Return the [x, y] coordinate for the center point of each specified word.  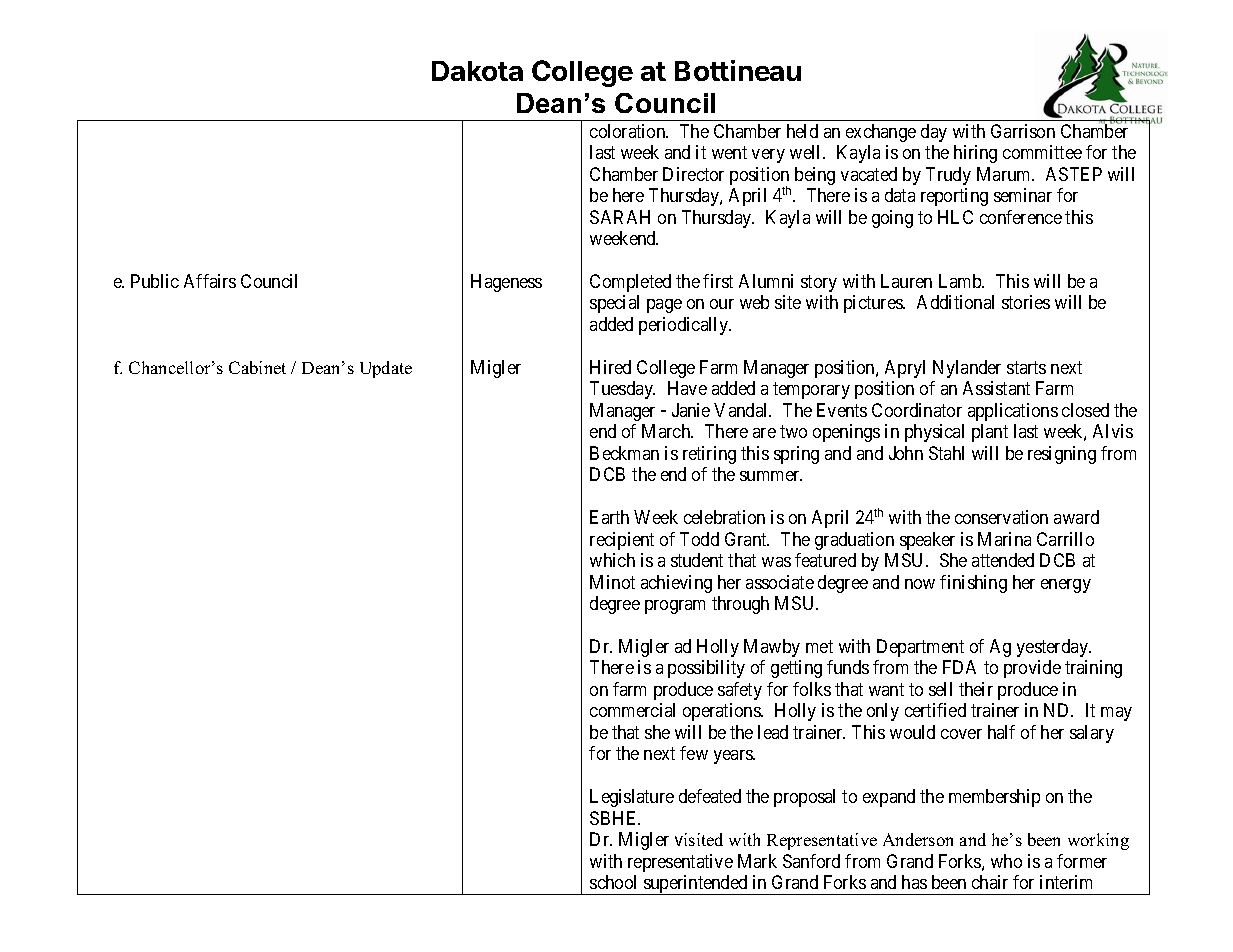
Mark [757, 861]
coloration [629, 131]
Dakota [477, 71]
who [1006, 861]
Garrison [1023, 131]
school [613, 882]
